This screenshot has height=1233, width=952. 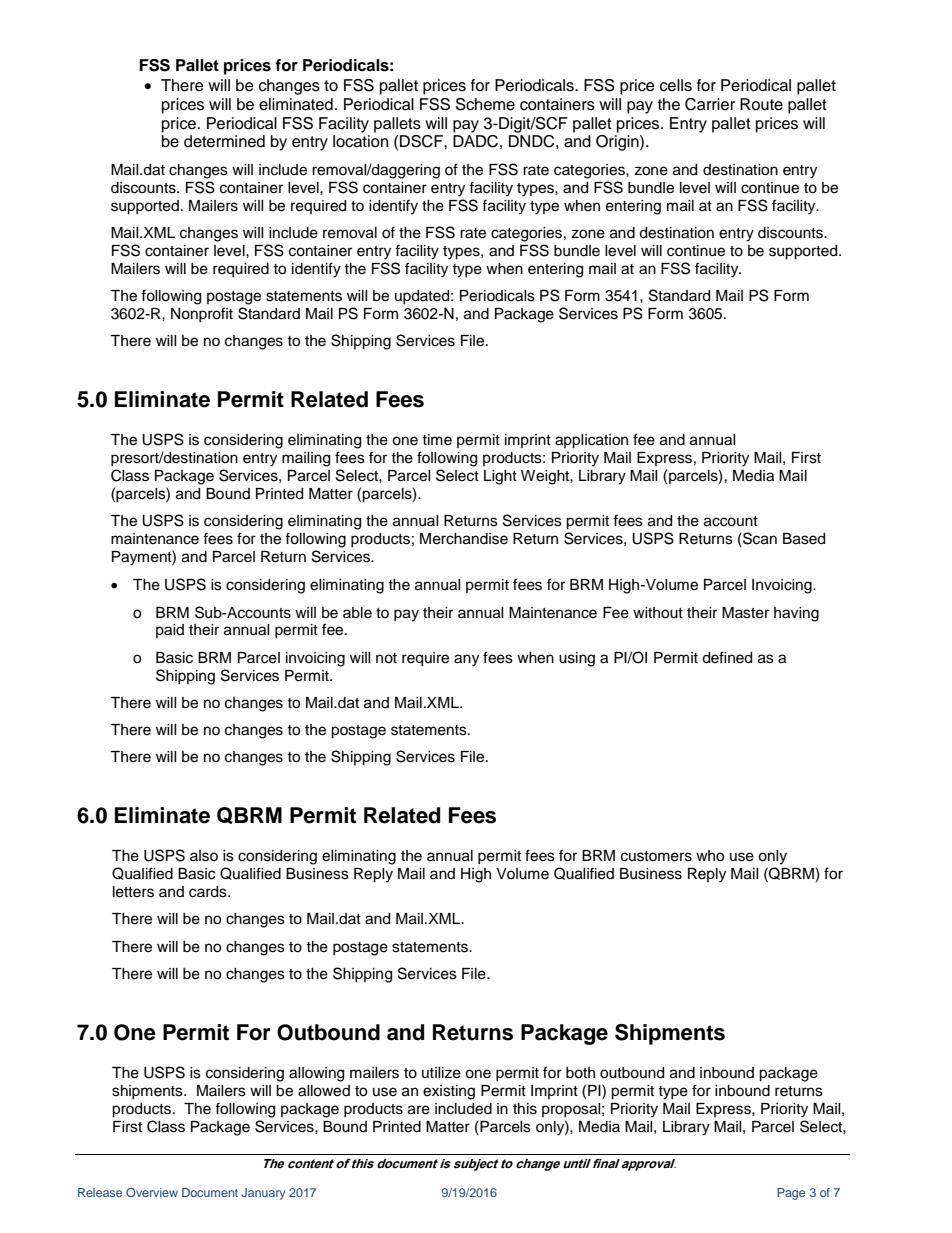 I want to click on any, so click(x=466, y=660).
